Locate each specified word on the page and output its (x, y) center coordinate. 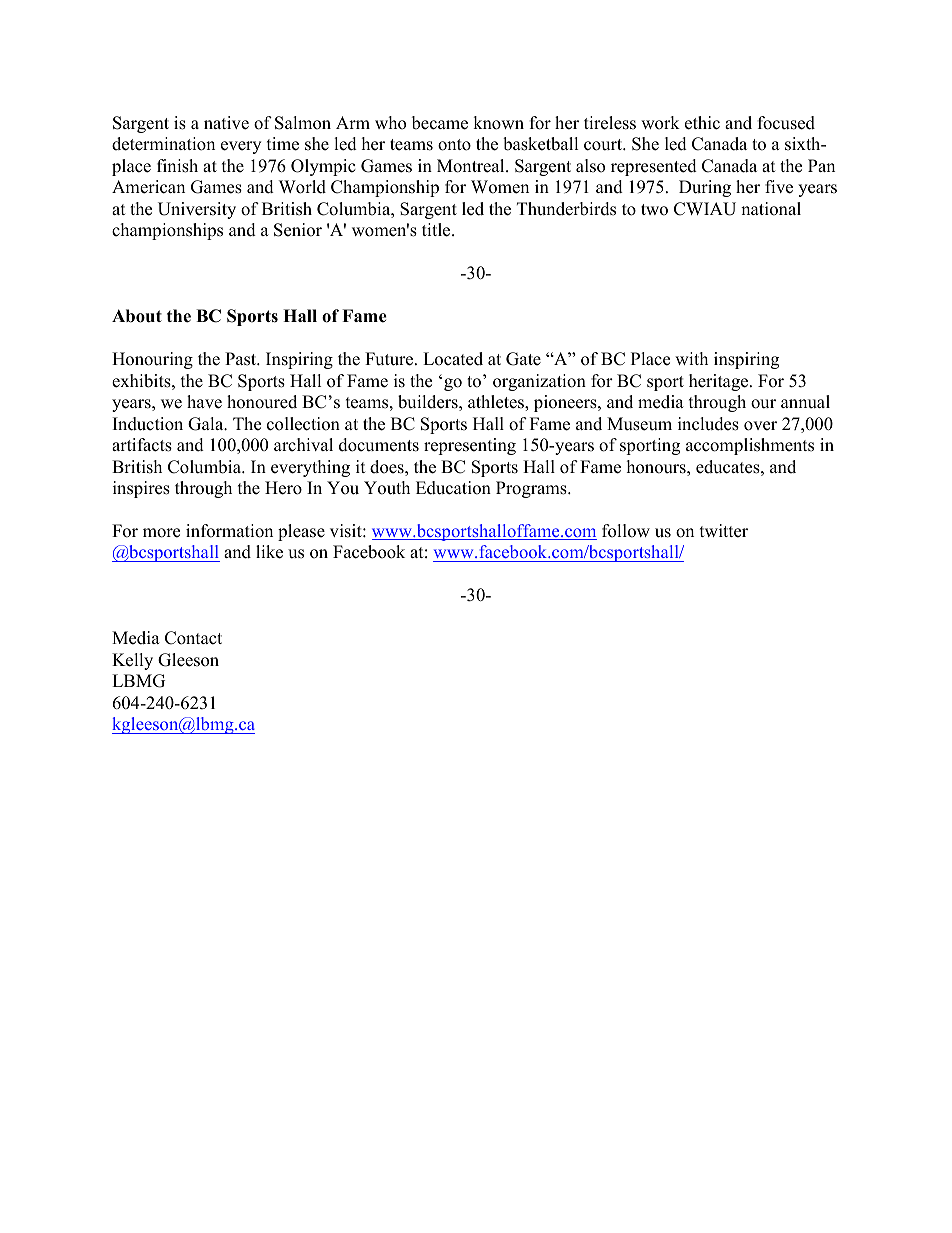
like (269, 552)
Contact (193, 638)
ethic (702, 123)
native (226, 123)
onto (454, 145)
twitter (724, 531)
